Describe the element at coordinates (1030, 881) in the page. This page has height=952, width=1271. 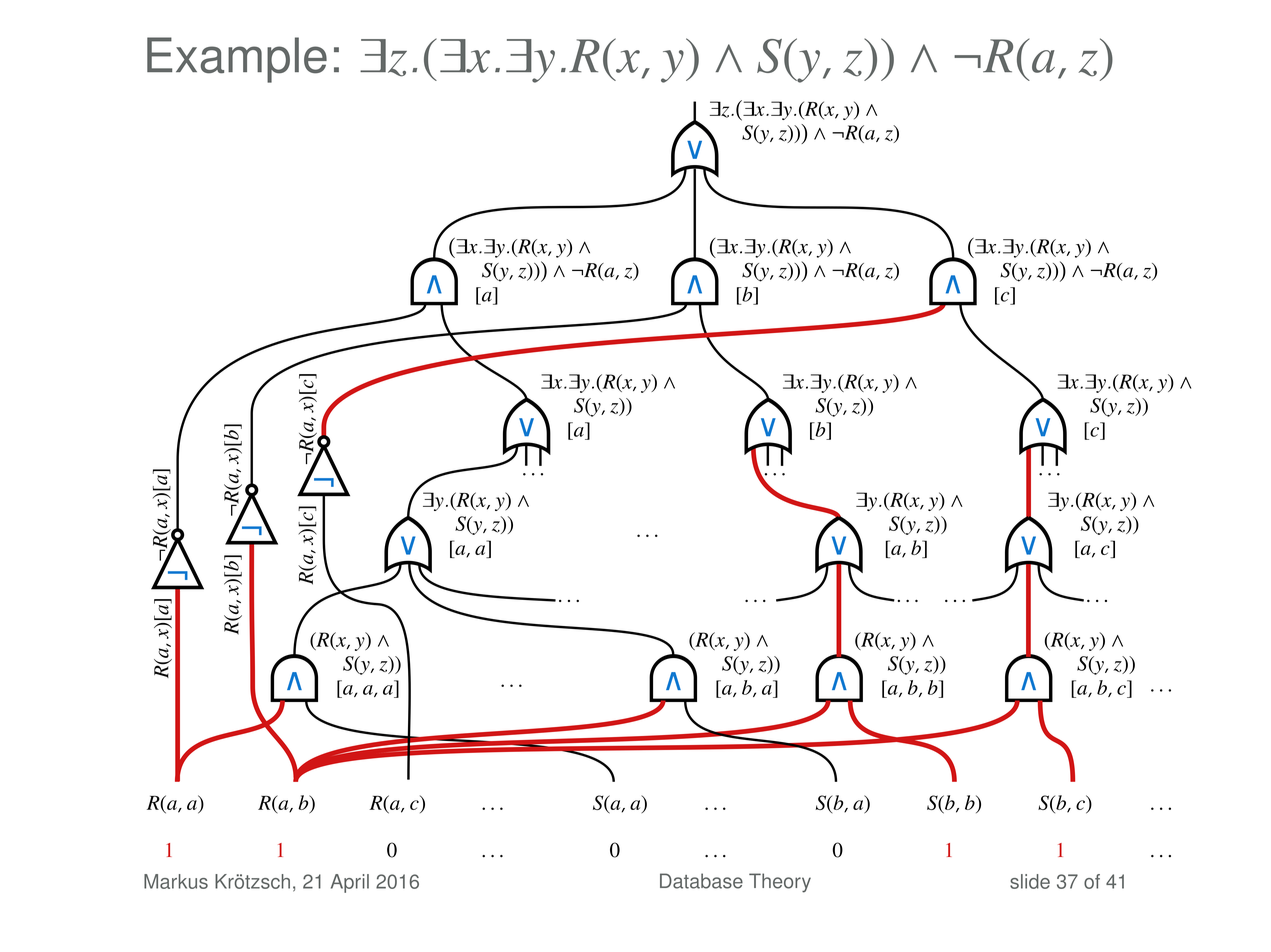
I see `slide` at that location.
